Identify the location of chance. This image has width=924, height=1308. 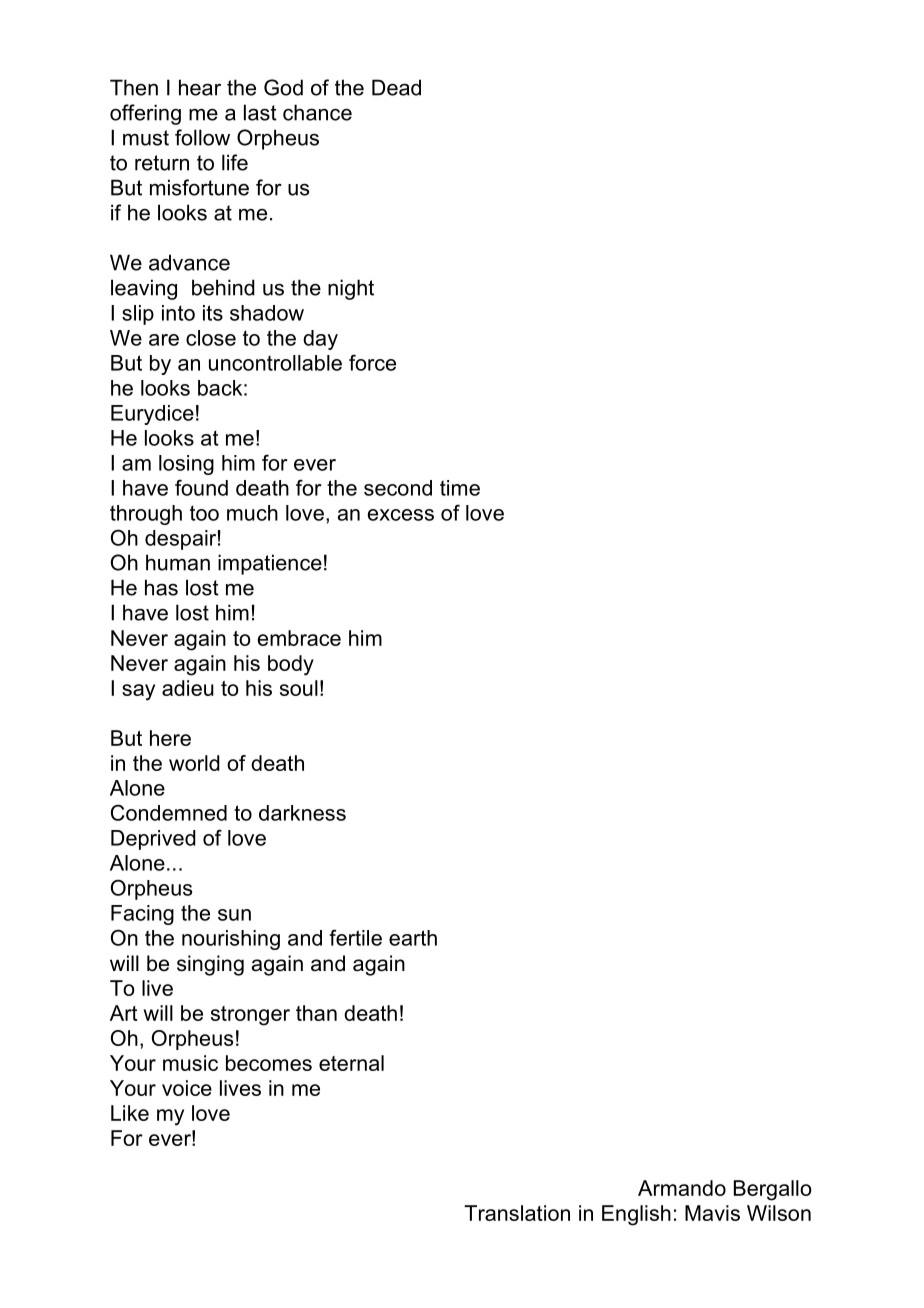
(317, 112).
